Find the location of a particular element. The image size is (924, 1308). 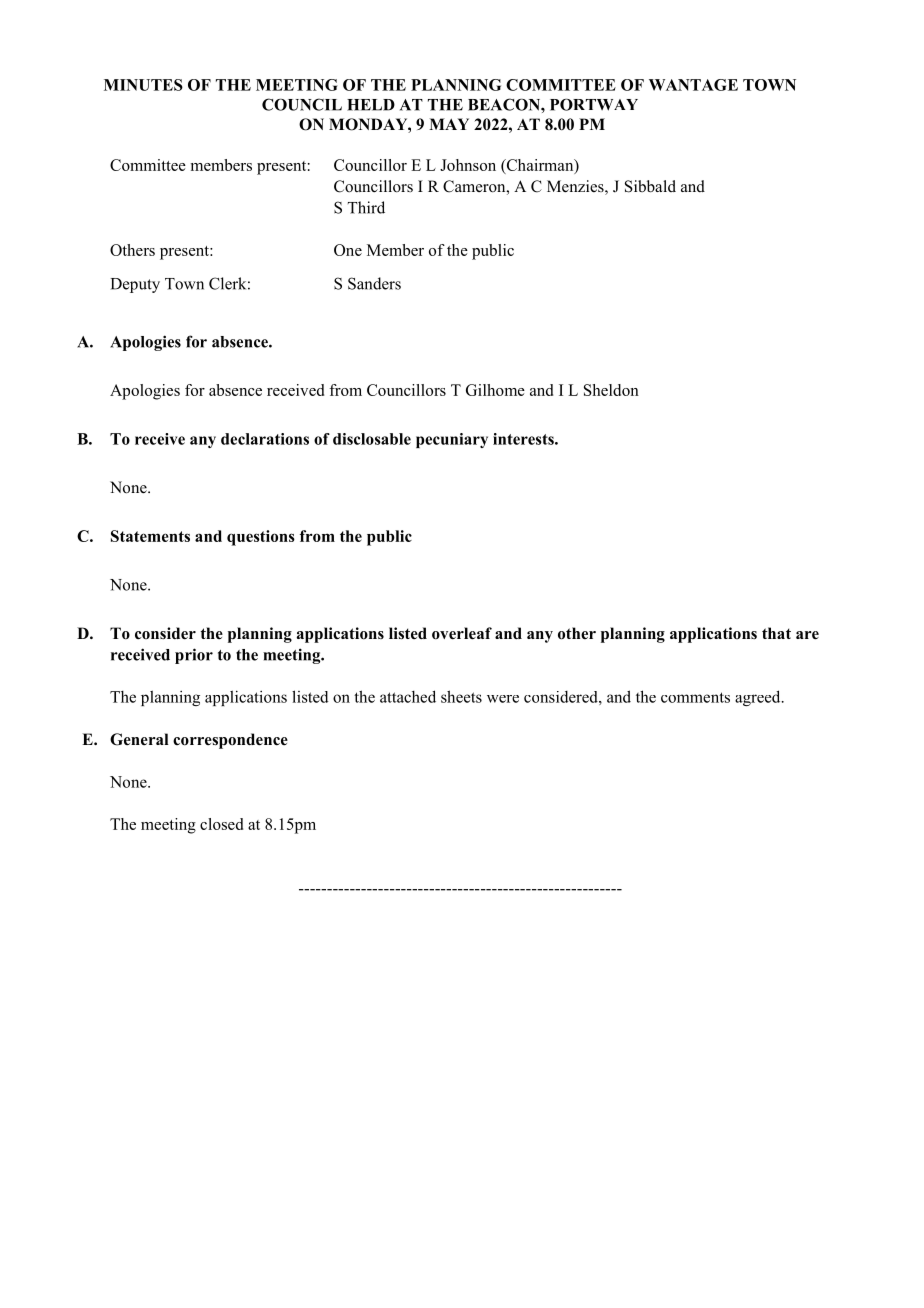

closed is located at coordinates (221, 824).
